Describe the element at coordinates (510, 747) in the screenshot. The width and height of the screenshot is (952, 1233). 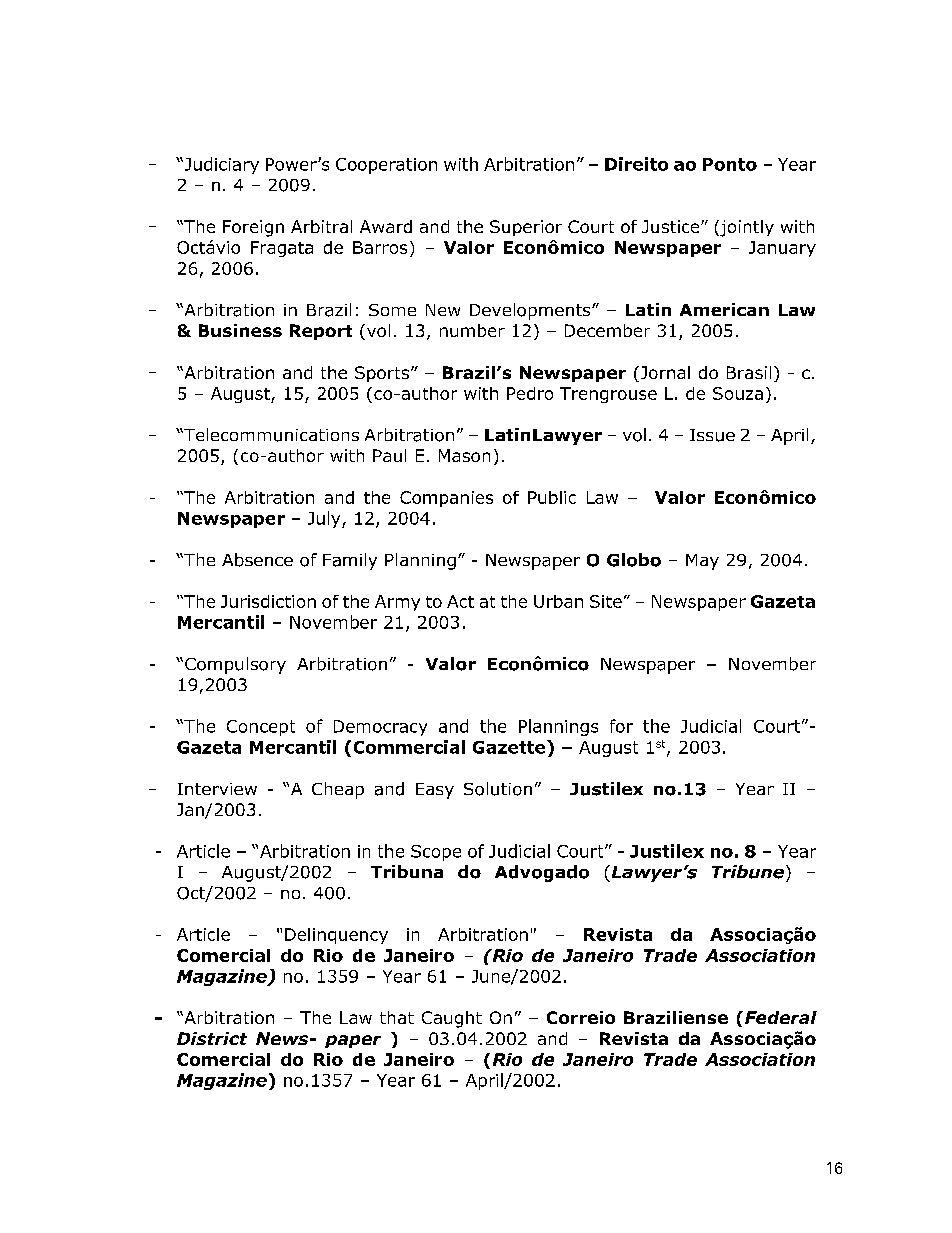
I see `Gazette` at that location.
